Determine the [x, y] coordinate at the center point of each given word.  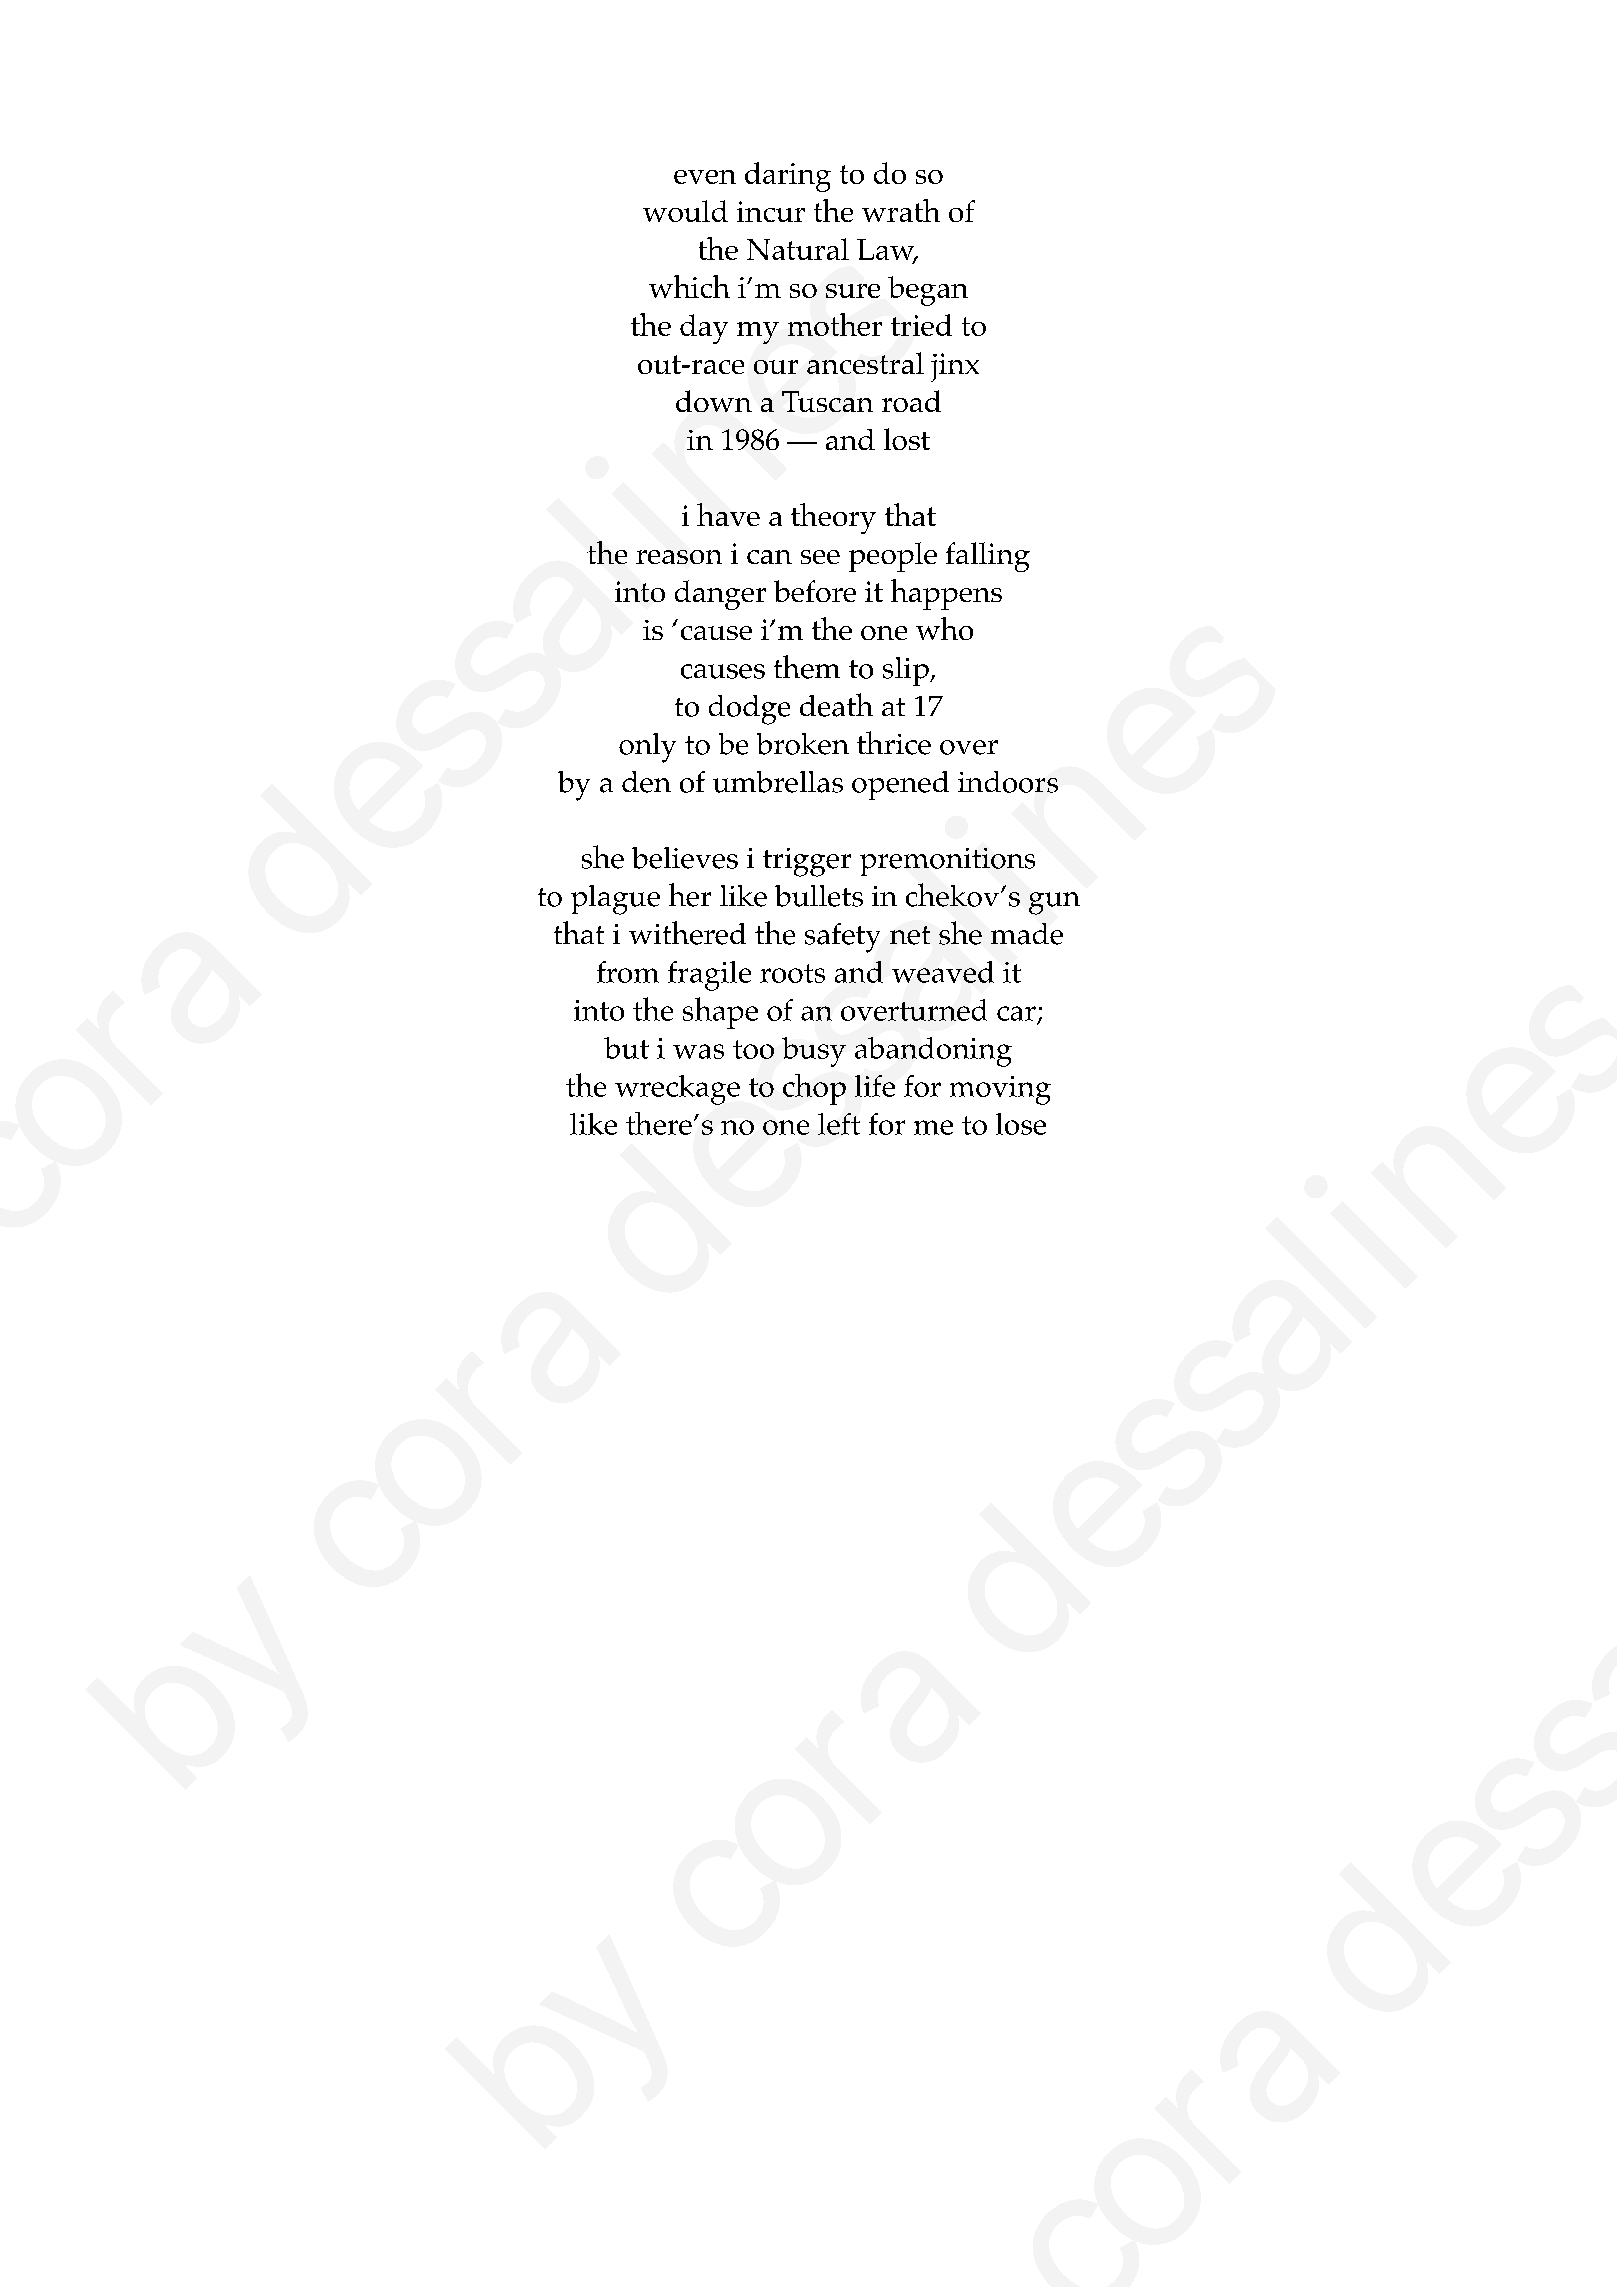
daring [788, 177]
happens [945, 594]
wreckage [677, 1090]
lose [1021, 1124]
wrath [901, 210]
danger [720, 595]
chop [814, 1089]
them [807, 667]
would [685, 211]
